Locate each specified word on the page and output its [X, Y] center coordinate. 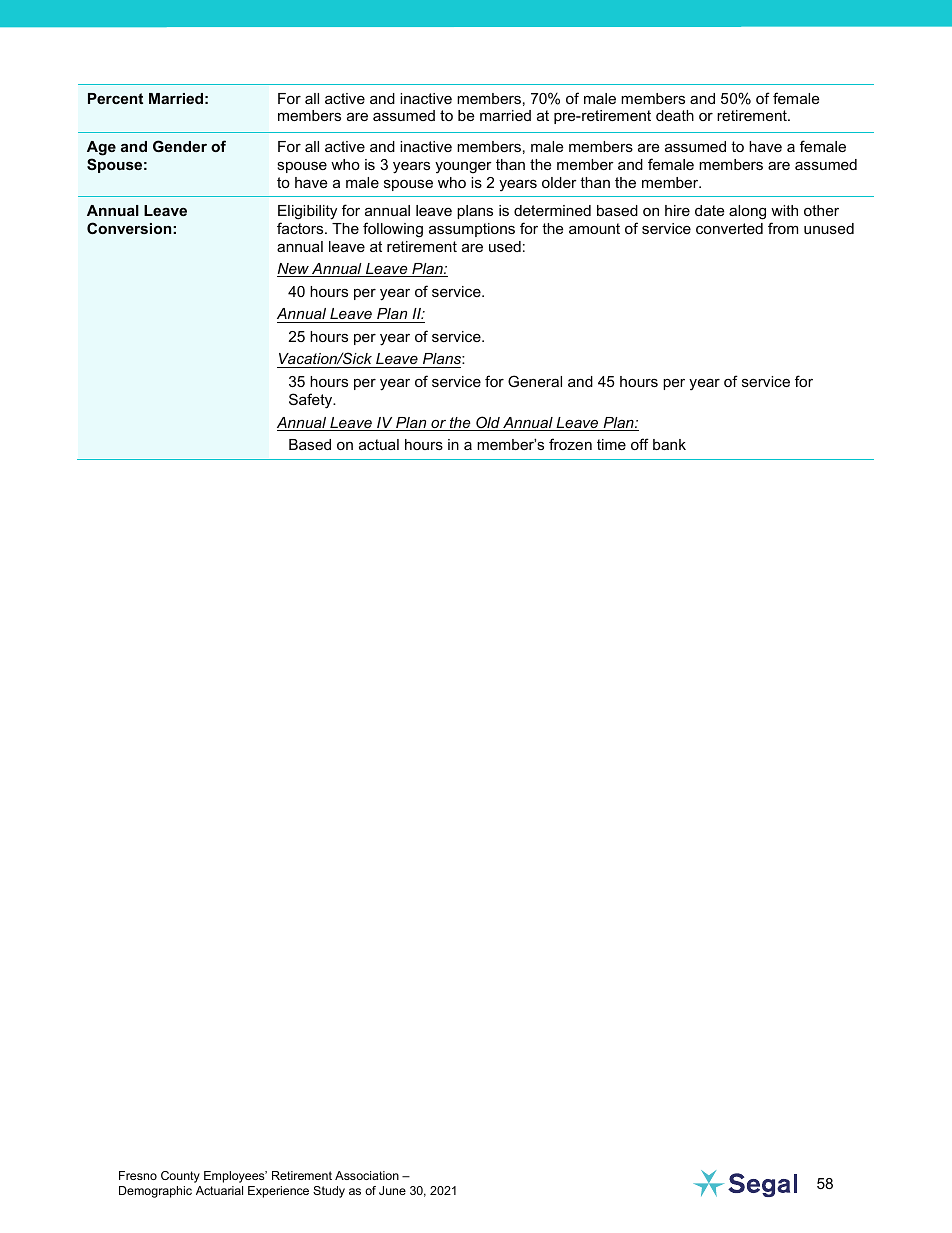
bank [669, 444]
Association [367, 1175]
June [392, 1190]
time [611, 444]
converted [729, 228]
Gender [180, 146]
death [675, 115]
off [640, 444]
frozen [570, 444]
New [294, 270]
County [180, 1177]
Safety [312, 401]
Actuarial [219, 1190]
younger [463, 168]
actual [379, 444]
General [535, 381]
